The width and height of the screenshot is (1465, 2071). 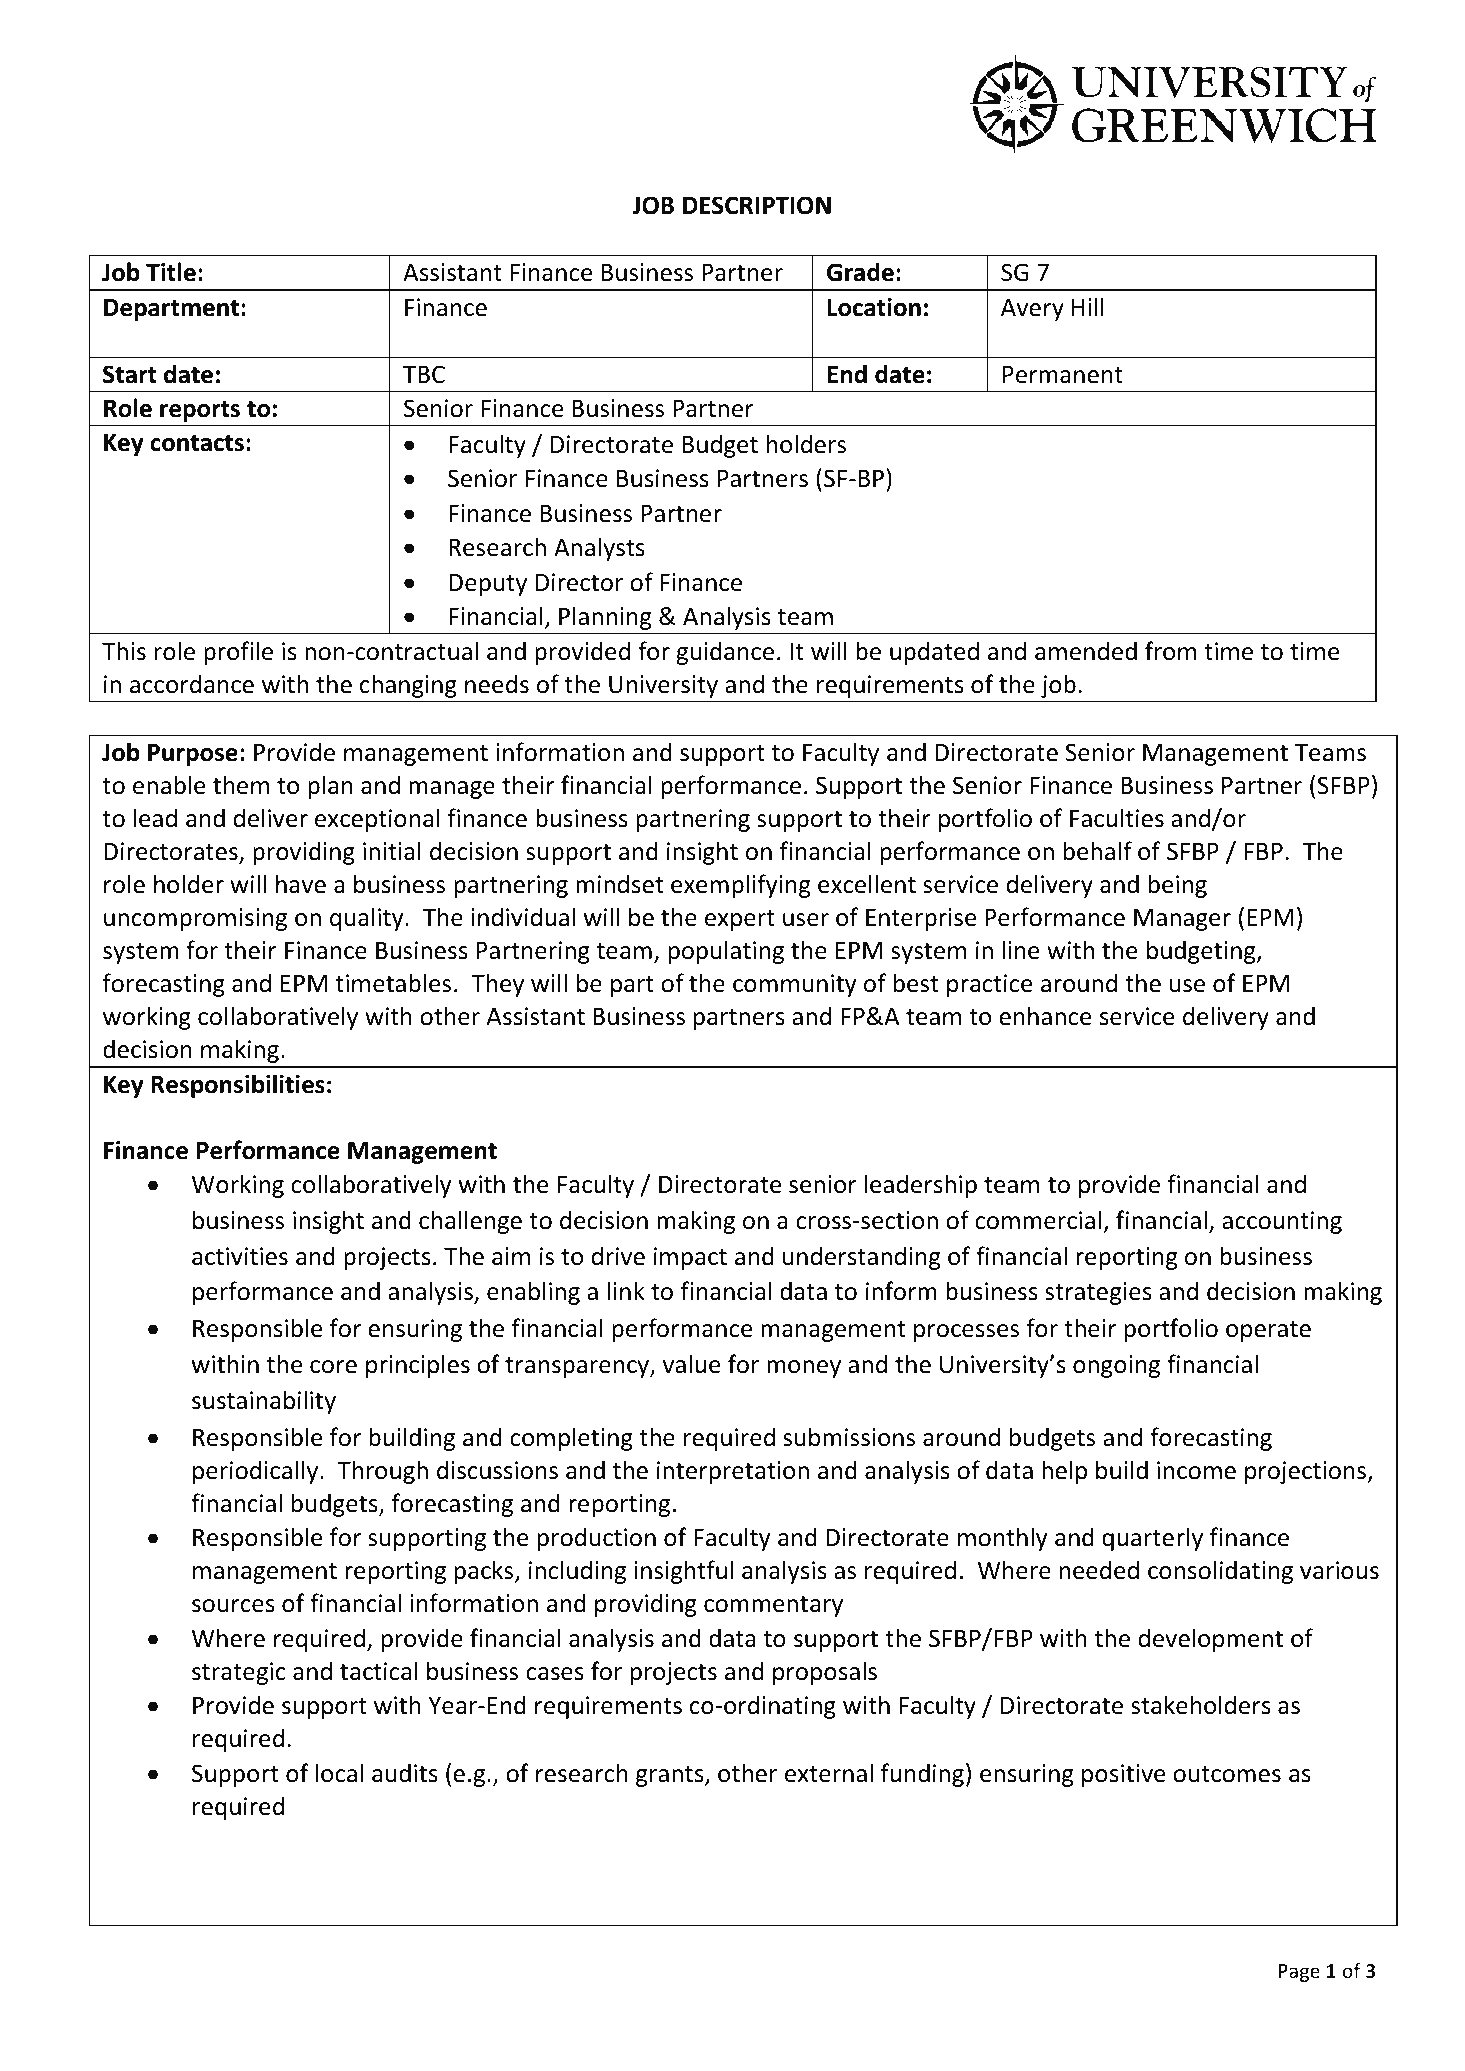 What do you see at coordinates (1282, 1222) in the screenshot?
I see `accounting` at bounding box center [1282, 1222].
